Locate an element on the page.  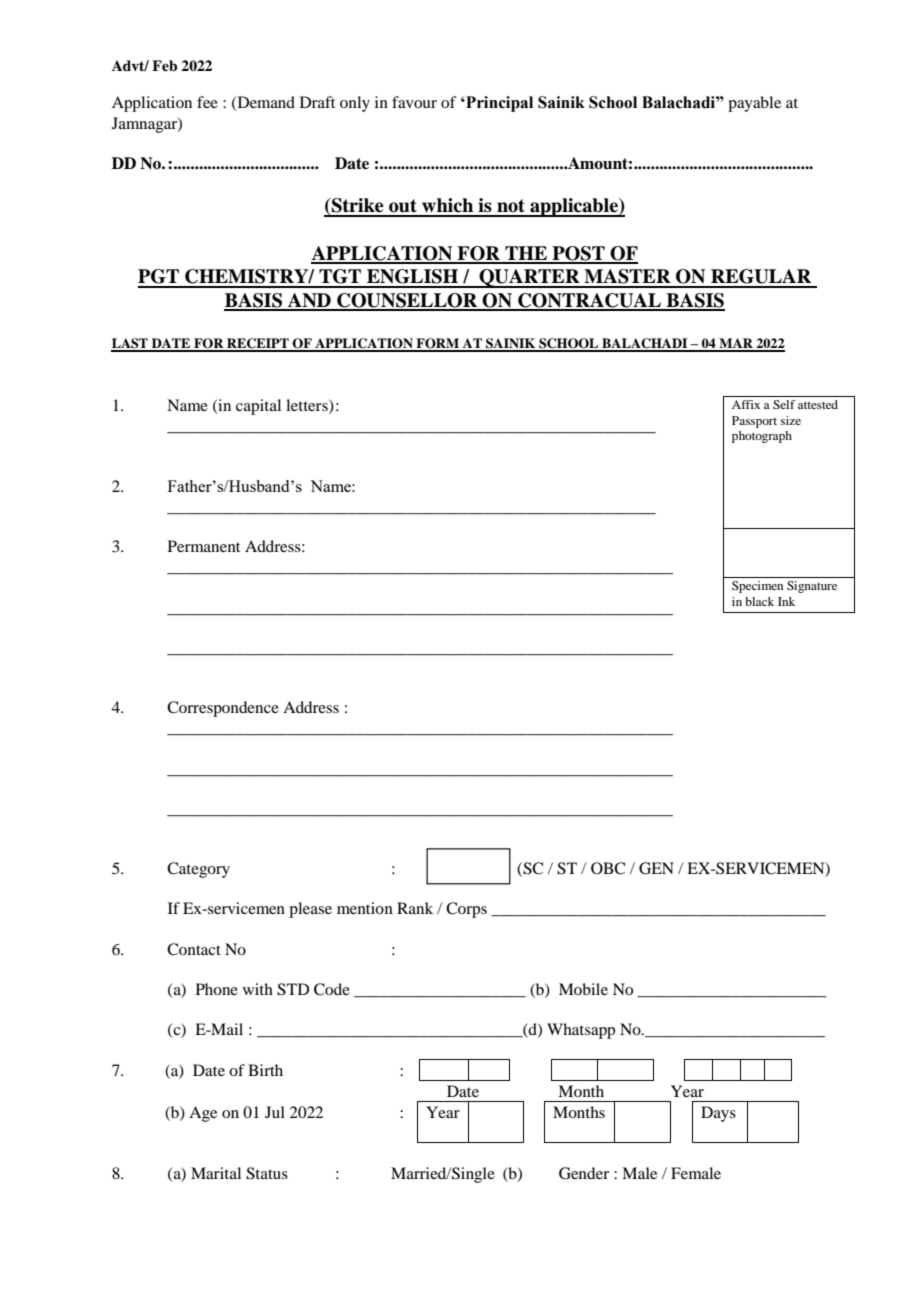
FORM is located at coordinates (437, 344).
